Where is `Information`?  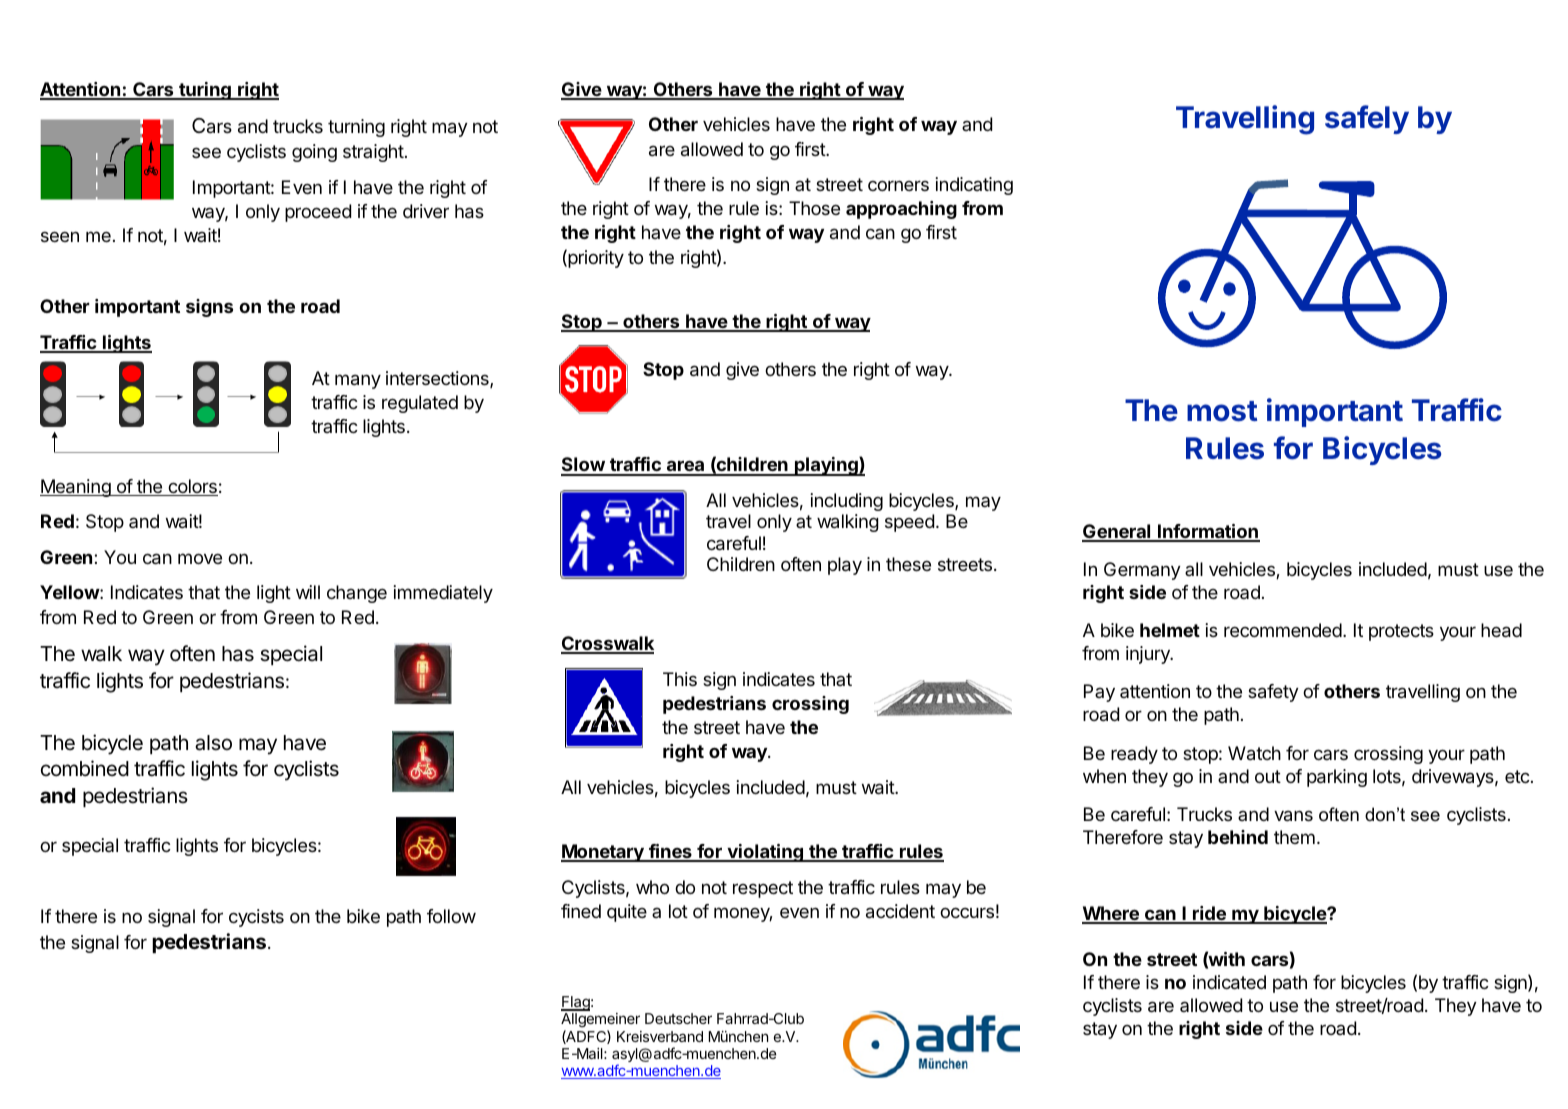
Information is located at coordinates (1208, 532).
